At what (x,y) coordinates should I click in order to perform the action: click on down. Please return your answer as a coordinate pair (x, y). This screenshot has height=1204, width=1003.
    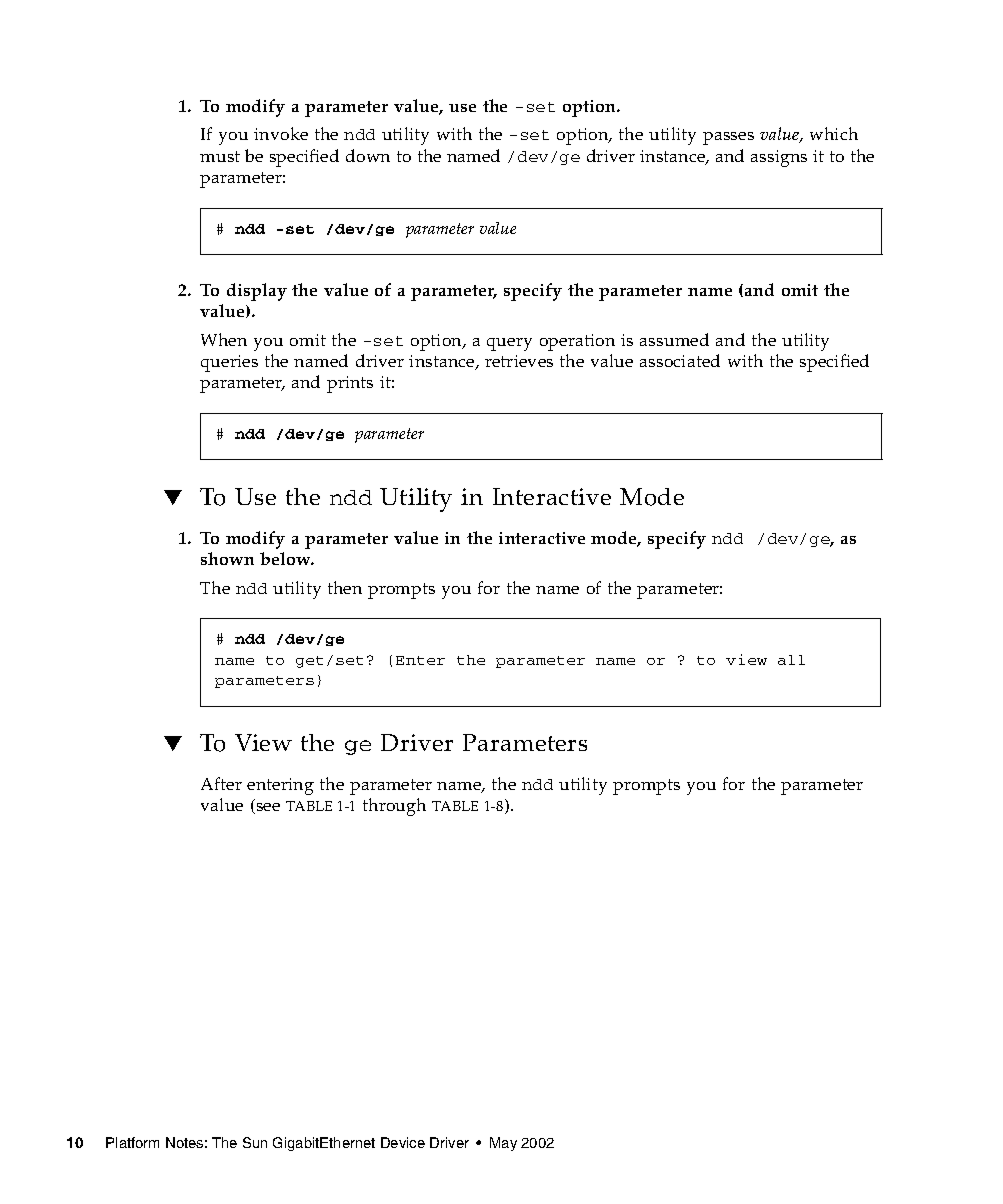
    Looking at the image, I should click on (368, 155).
